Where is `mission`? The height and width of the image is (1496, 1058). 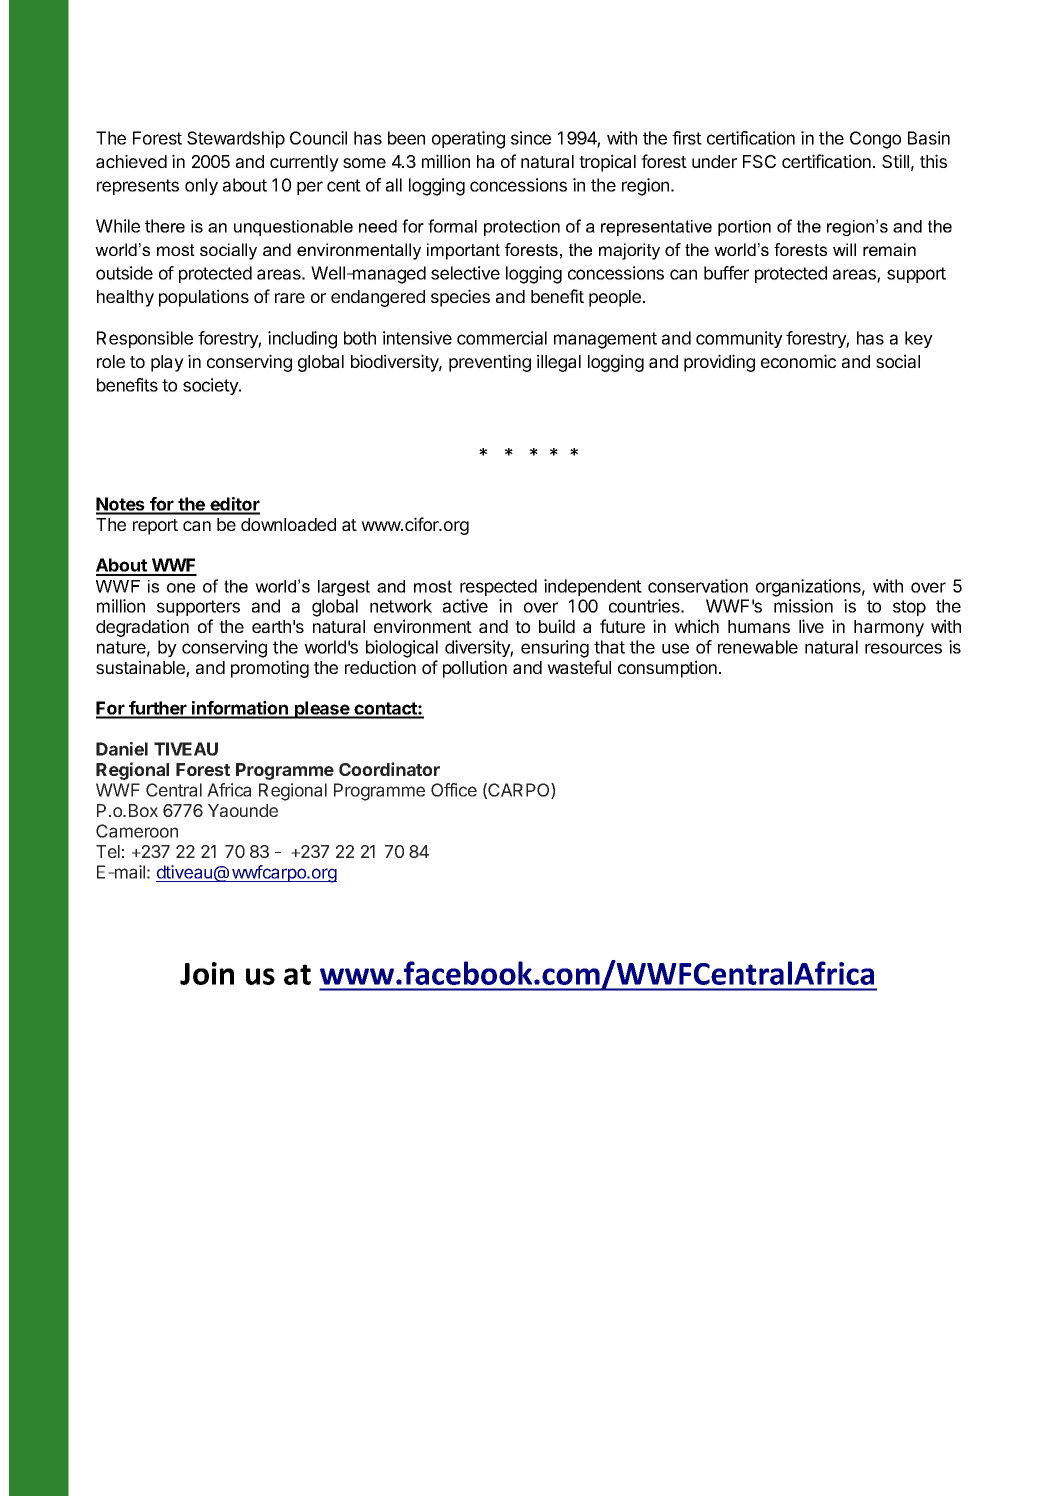
mission is located at coordinates (803, 606).
